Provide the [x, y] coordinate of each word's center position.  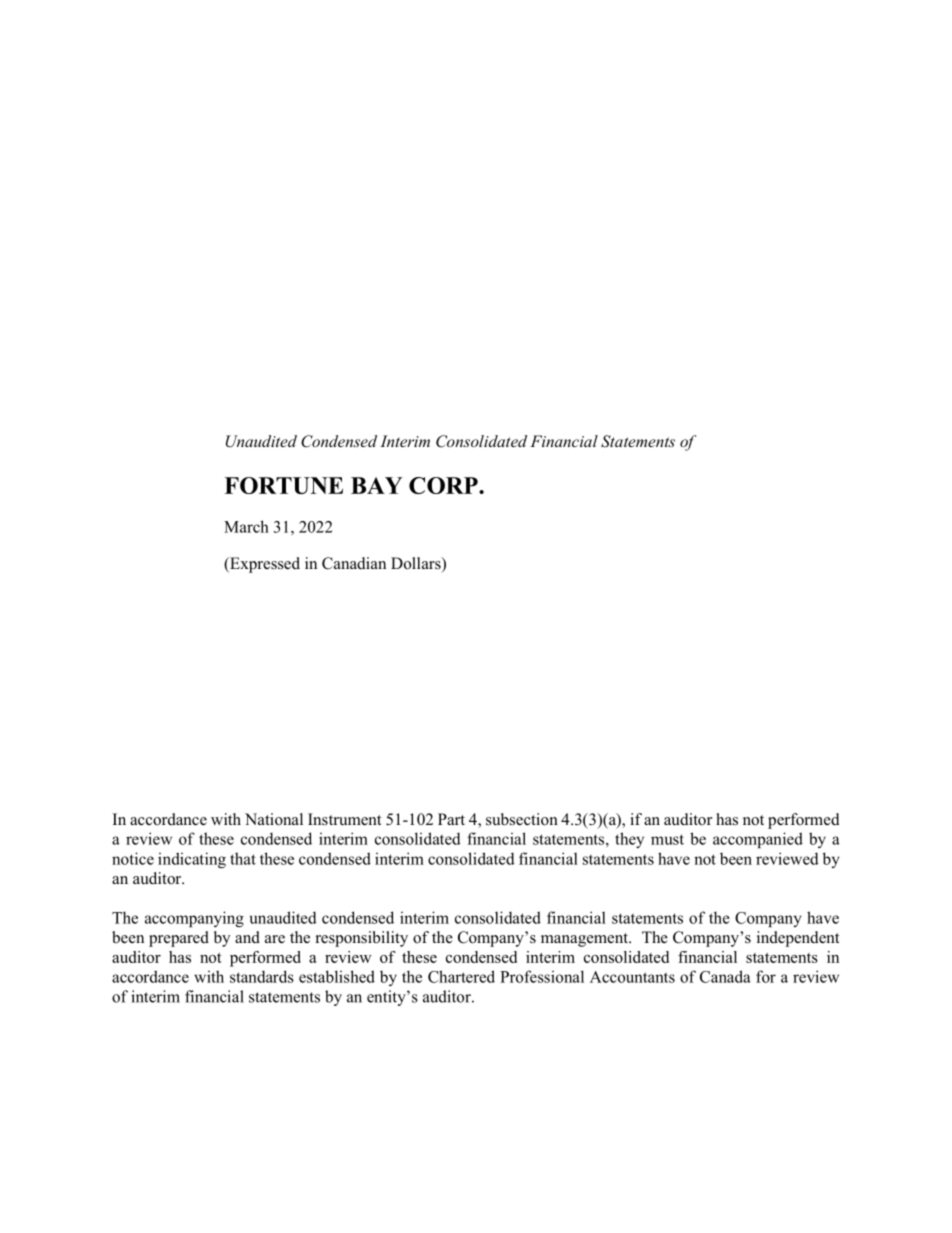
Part [451, 819]
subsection [522, 819]
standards [262, 976]
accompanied [758, 840]
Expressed [264, 565]
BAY [376, 485]
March [246, 526]
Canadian [354, 563]
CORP [444, 485]
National [274, 819]
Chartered [461, 976]
